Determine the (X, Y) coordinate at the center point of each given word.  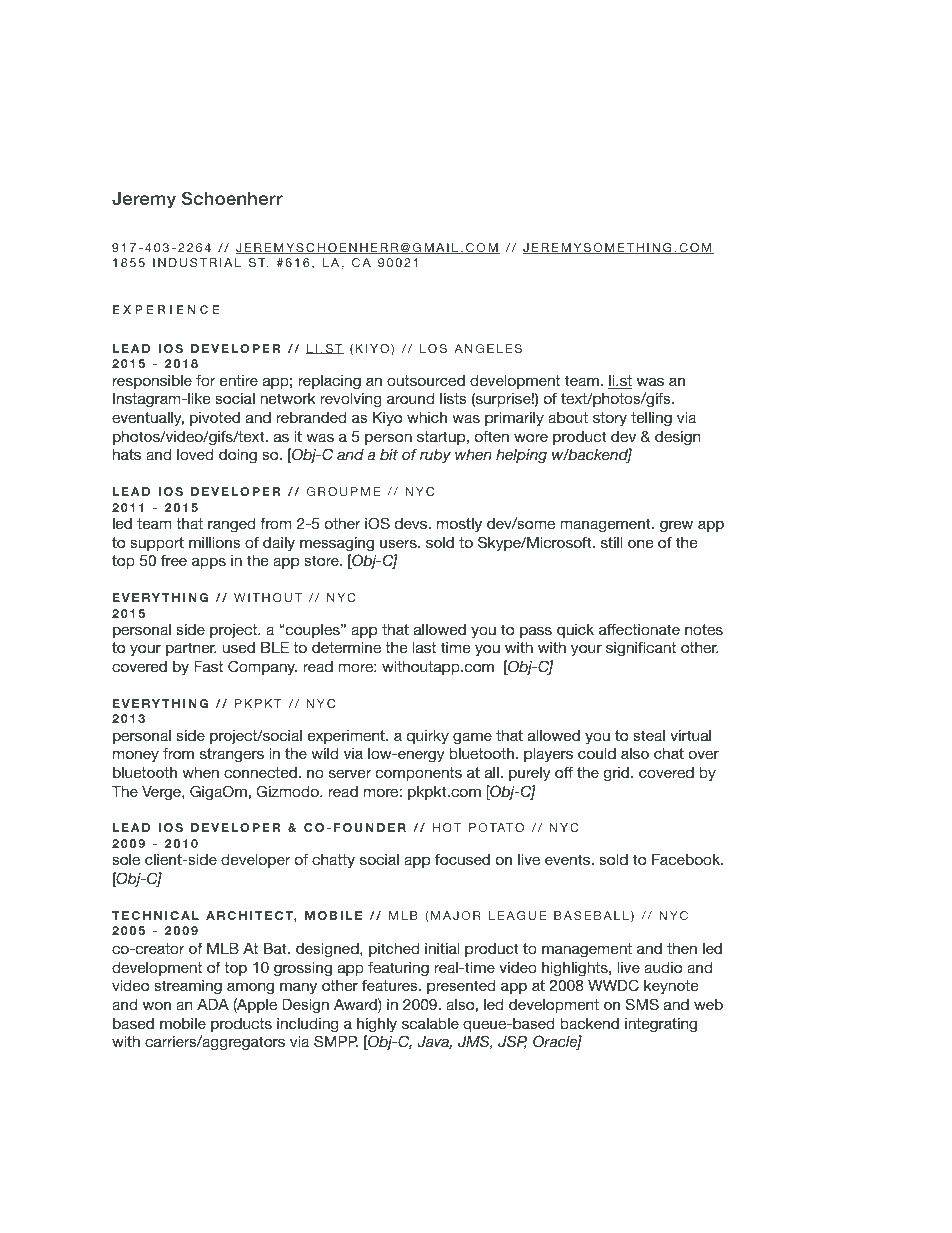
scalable (430, 1023)
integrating (661, 1025)
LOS (433, 348)
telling (651, 419)
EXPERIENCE (166, 309)
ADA (213, 1004)
